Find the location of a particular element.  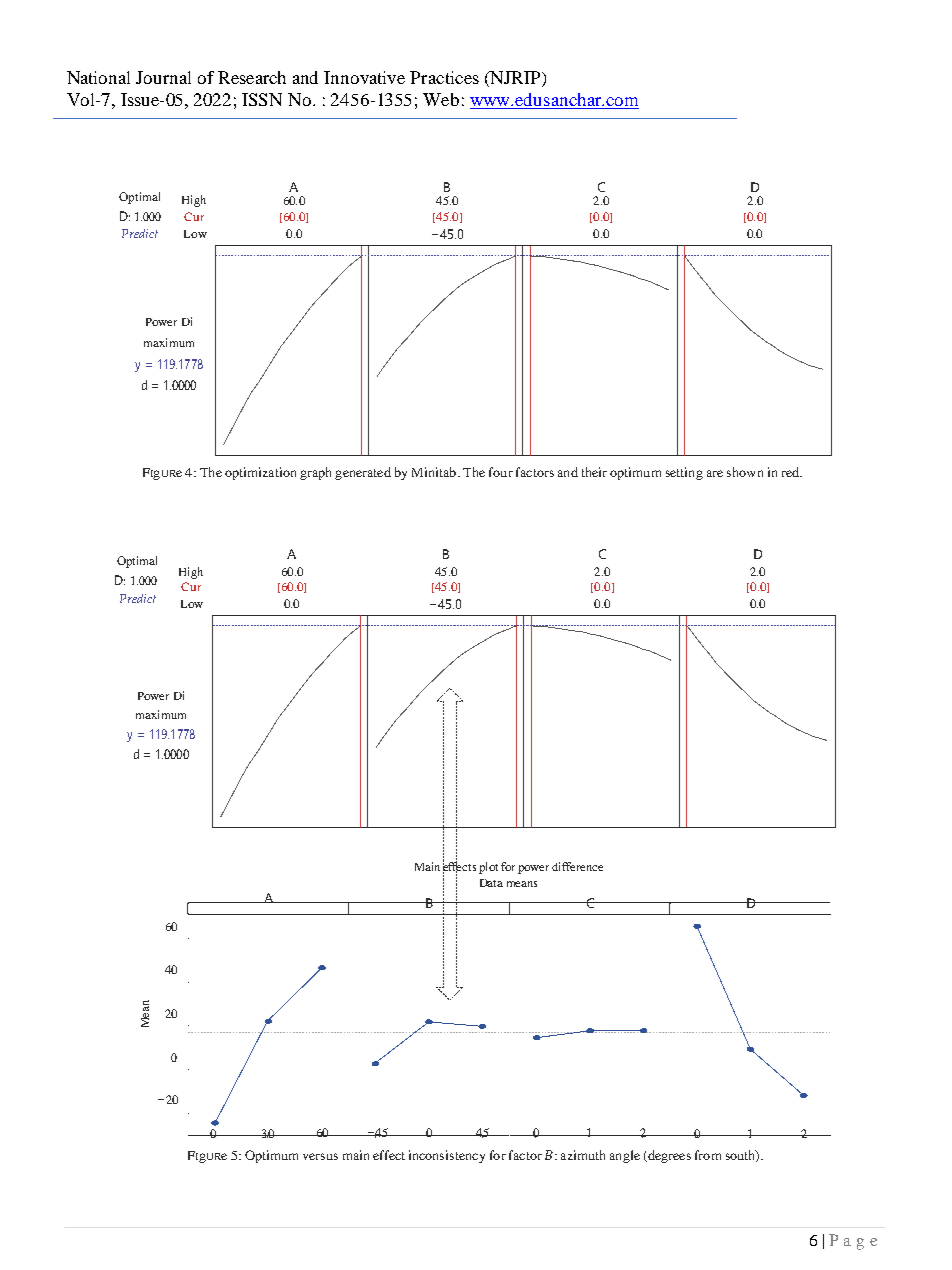

versus is located at coordinates (320, 1156).
